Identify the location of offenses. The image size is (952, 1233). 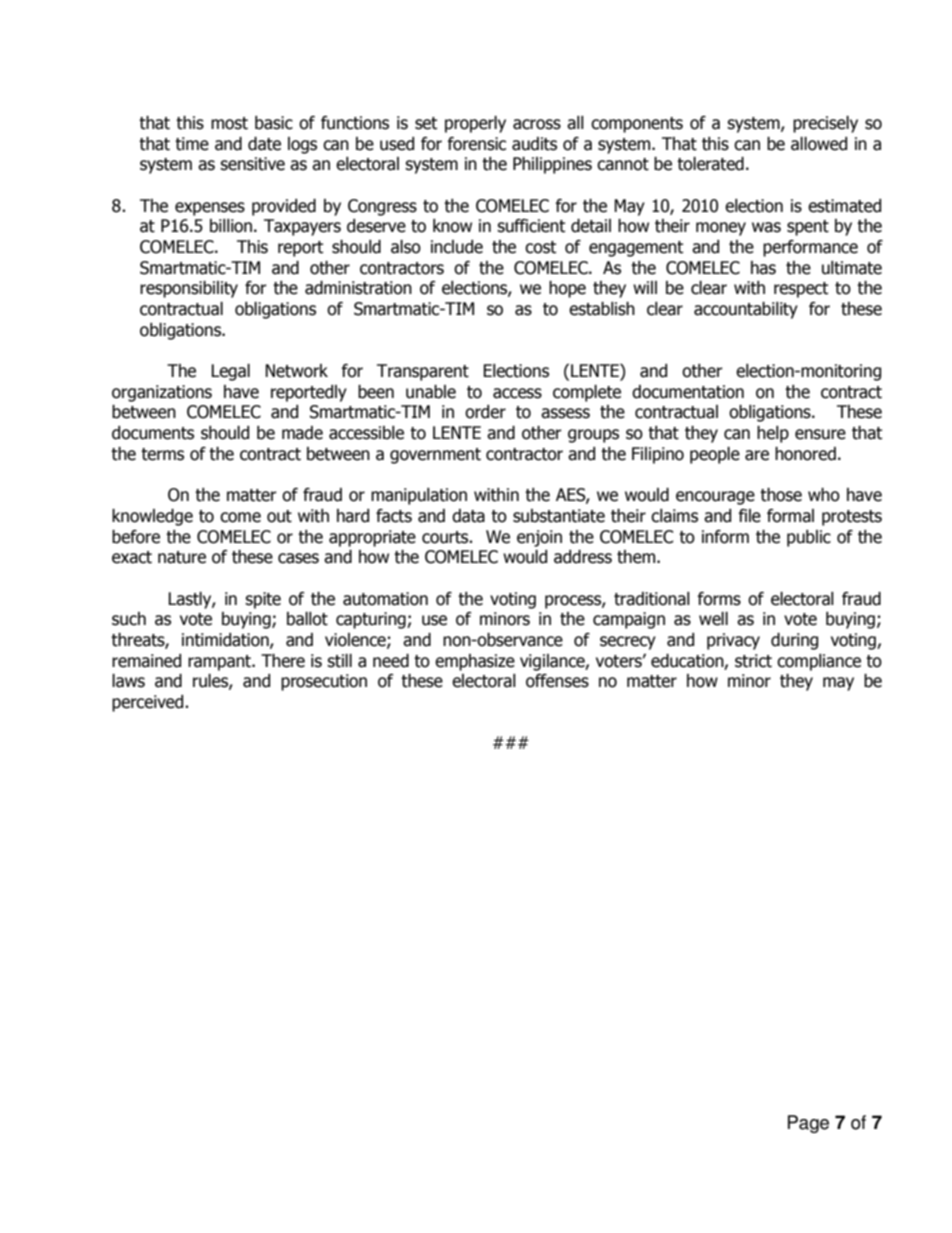
(557, 681).
